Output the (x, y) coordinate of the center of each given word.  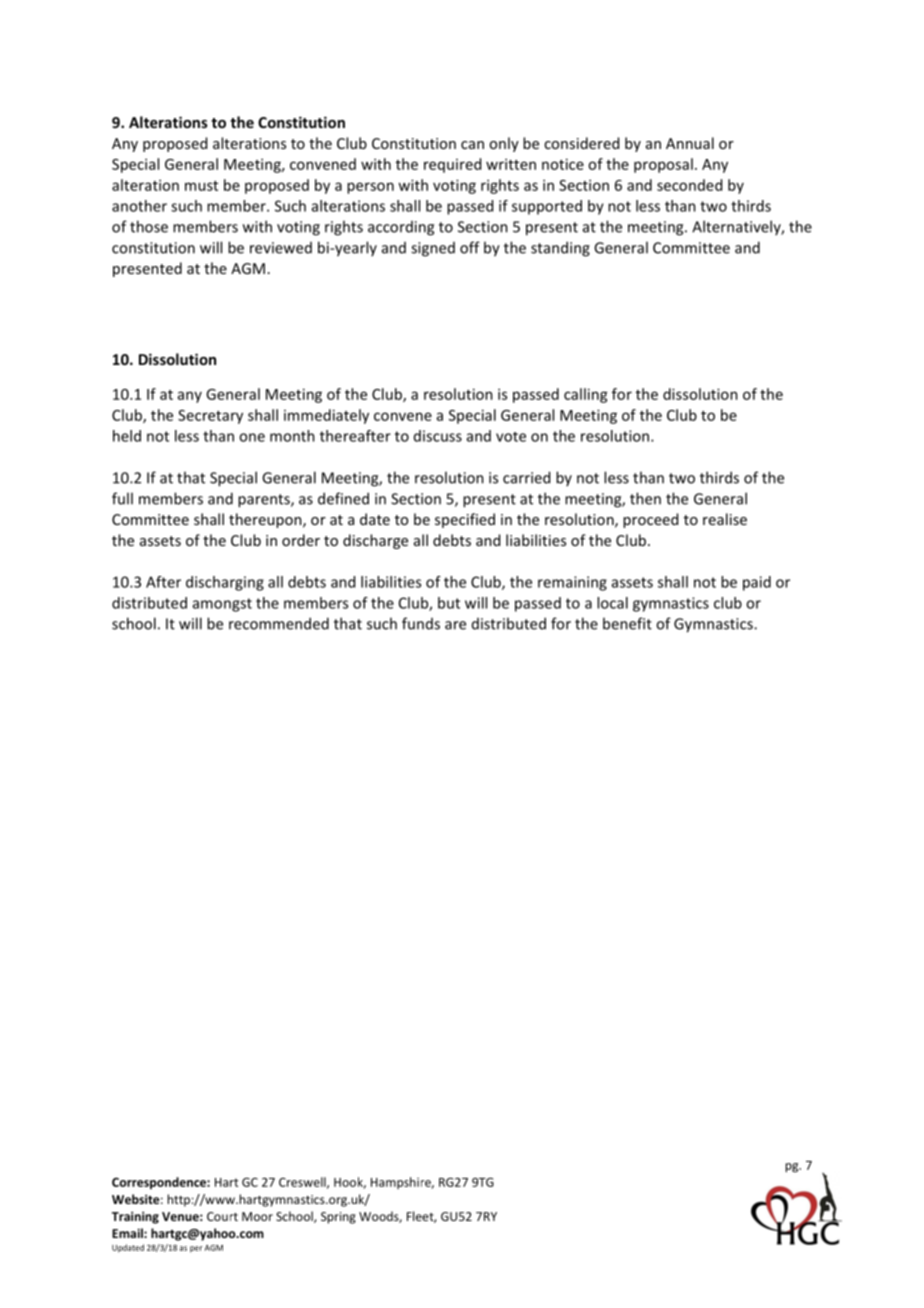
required (452, 165)
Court (222, 1216)
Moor (257, 1216)
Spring (338, 1218)
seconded (689, 185)
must (201, 186)
